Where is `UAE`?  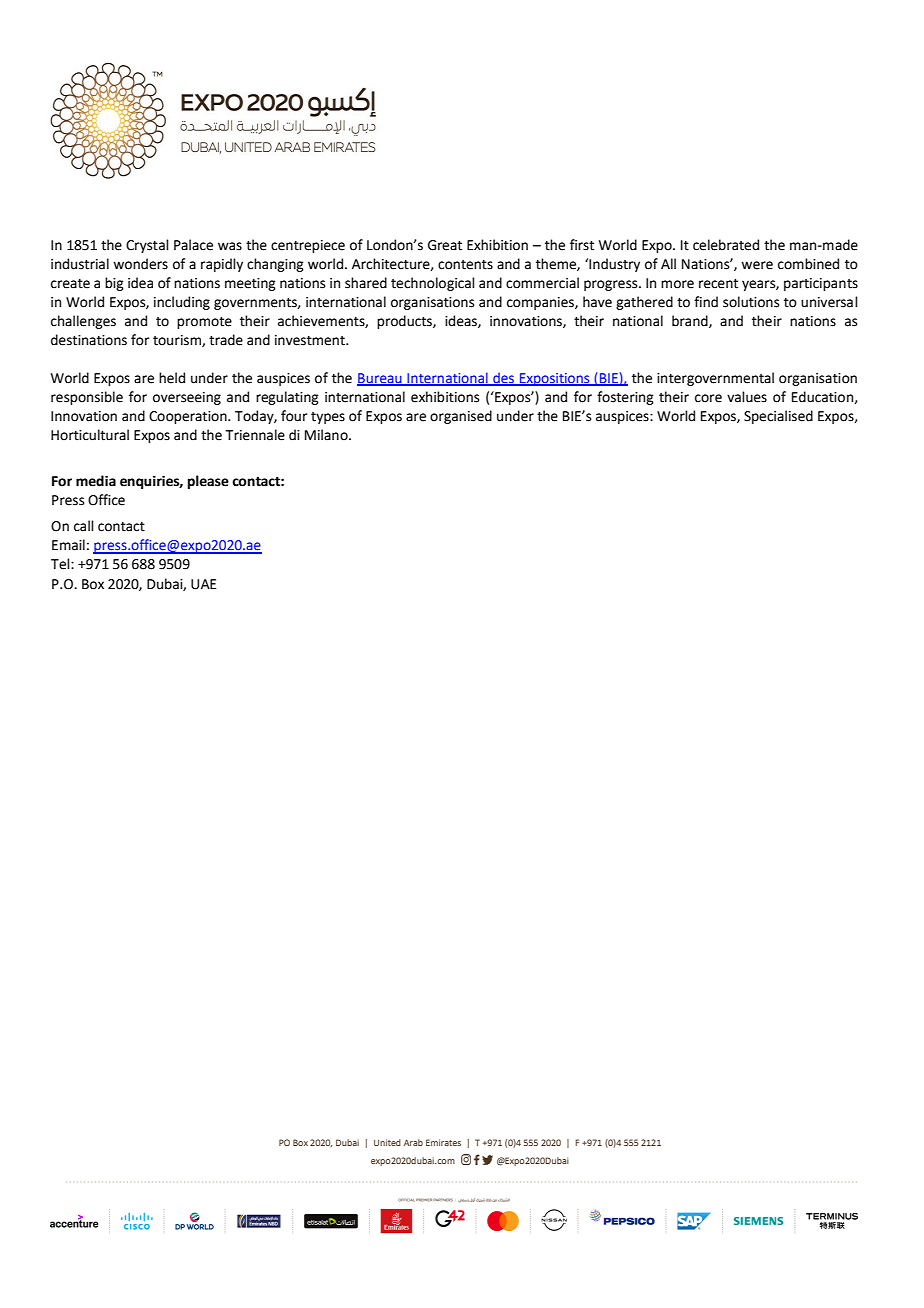
UAE is located at coordinates (203, 584).
